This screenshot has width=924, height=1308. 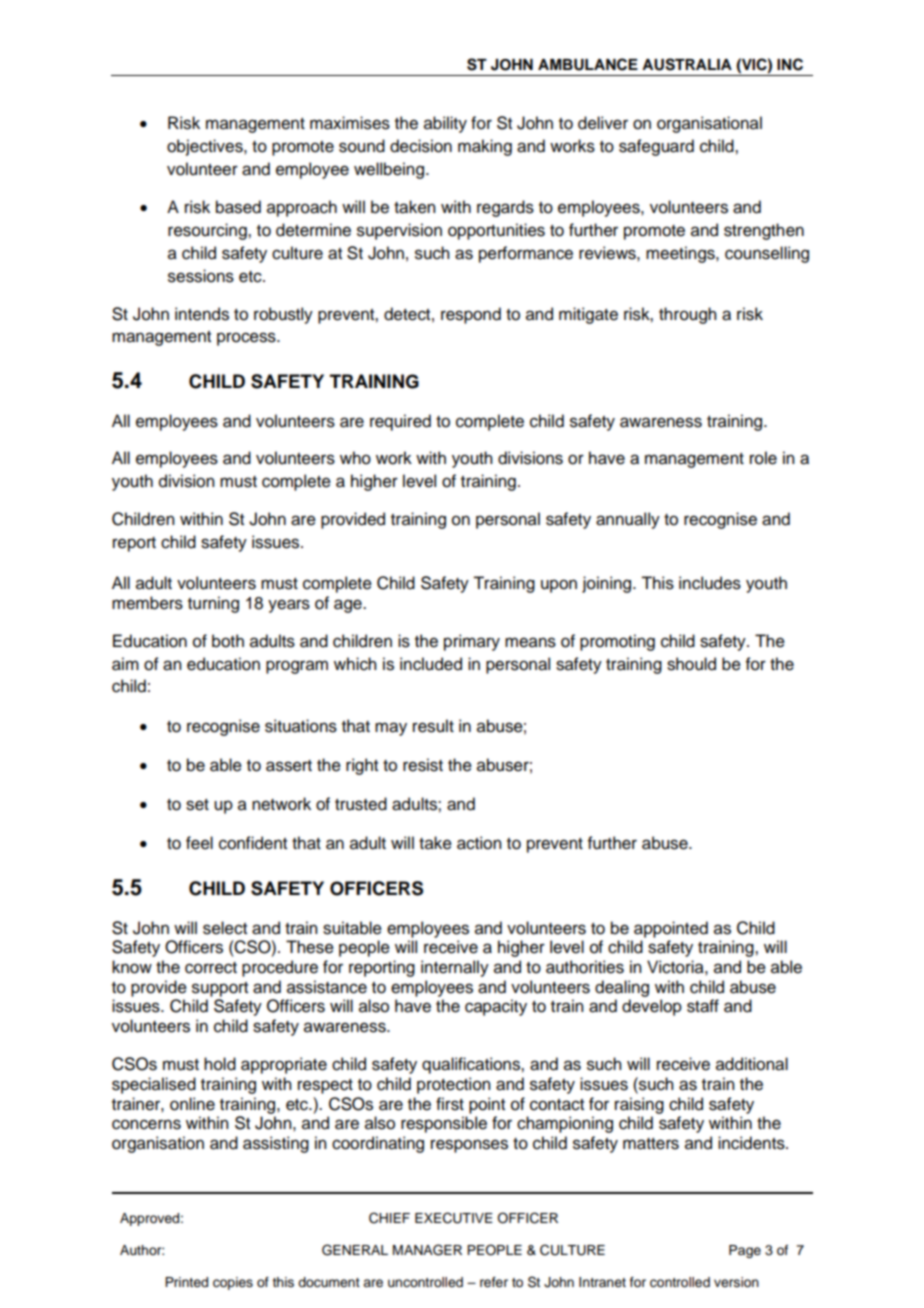 What do you see at coordinates (427, 1250) in the screenshot?
I see `MANAGER` at bounding box center [427, 1250].
